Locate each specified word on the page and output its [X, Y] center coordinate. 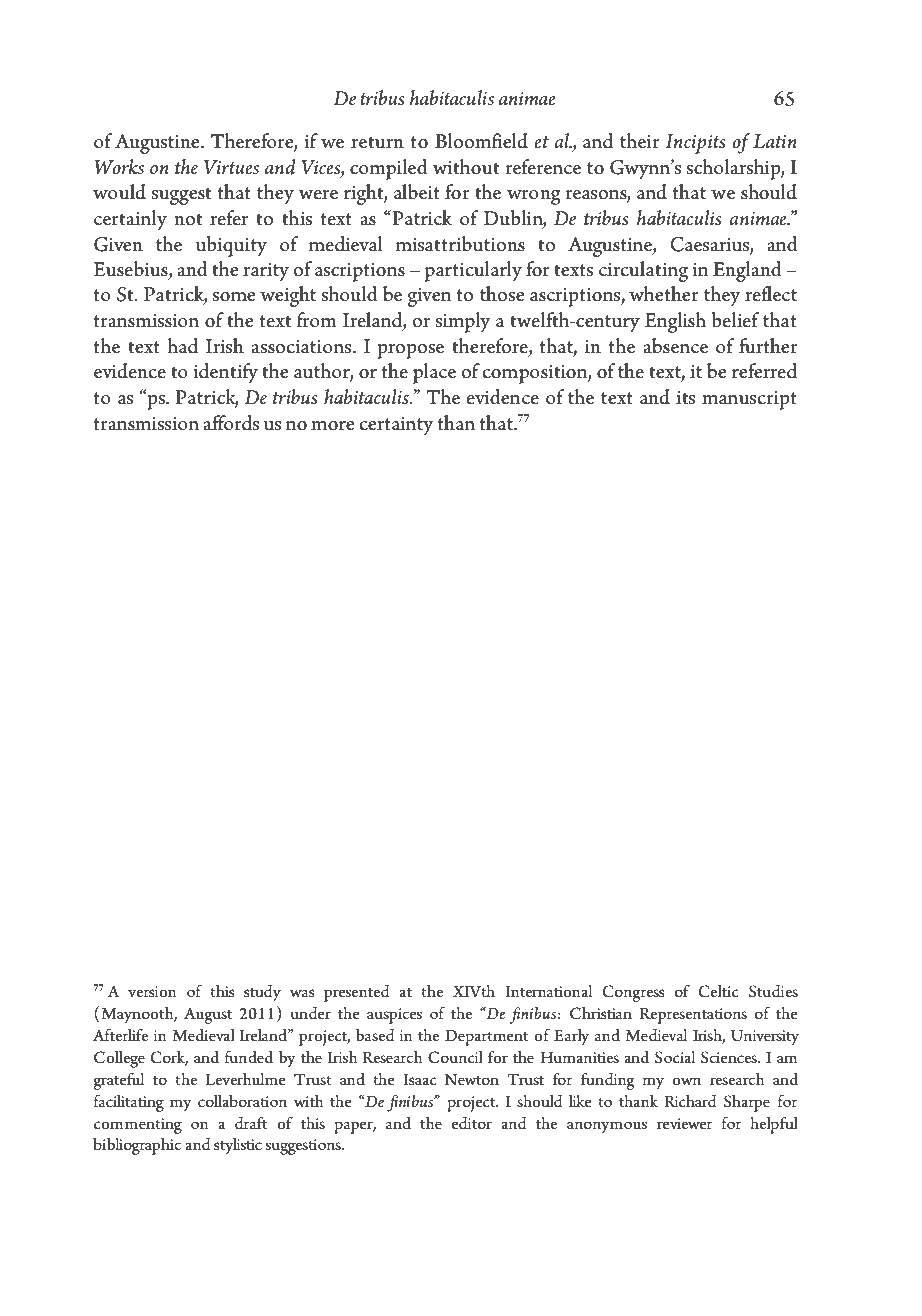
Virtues [231, 167]
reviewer [684, 1123]
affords [231, 423]
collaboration [242, 1101]
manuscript [749, 400]
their [640, 141]
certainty [397, 426]
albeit [417, 192]
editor [472, 1123]
